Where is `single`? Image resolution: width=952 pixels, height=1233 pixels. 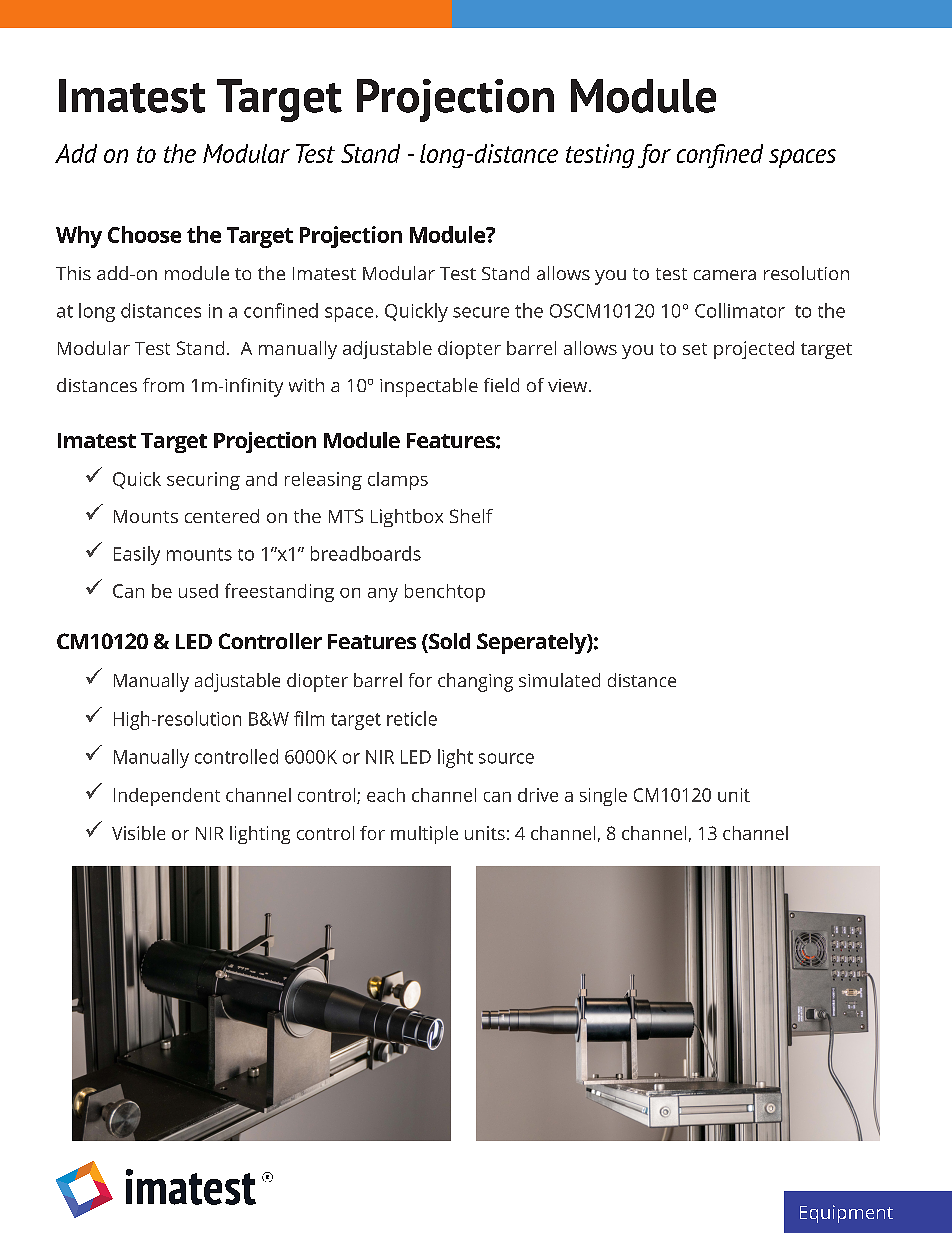
single is located at coordinates (603, 797).
